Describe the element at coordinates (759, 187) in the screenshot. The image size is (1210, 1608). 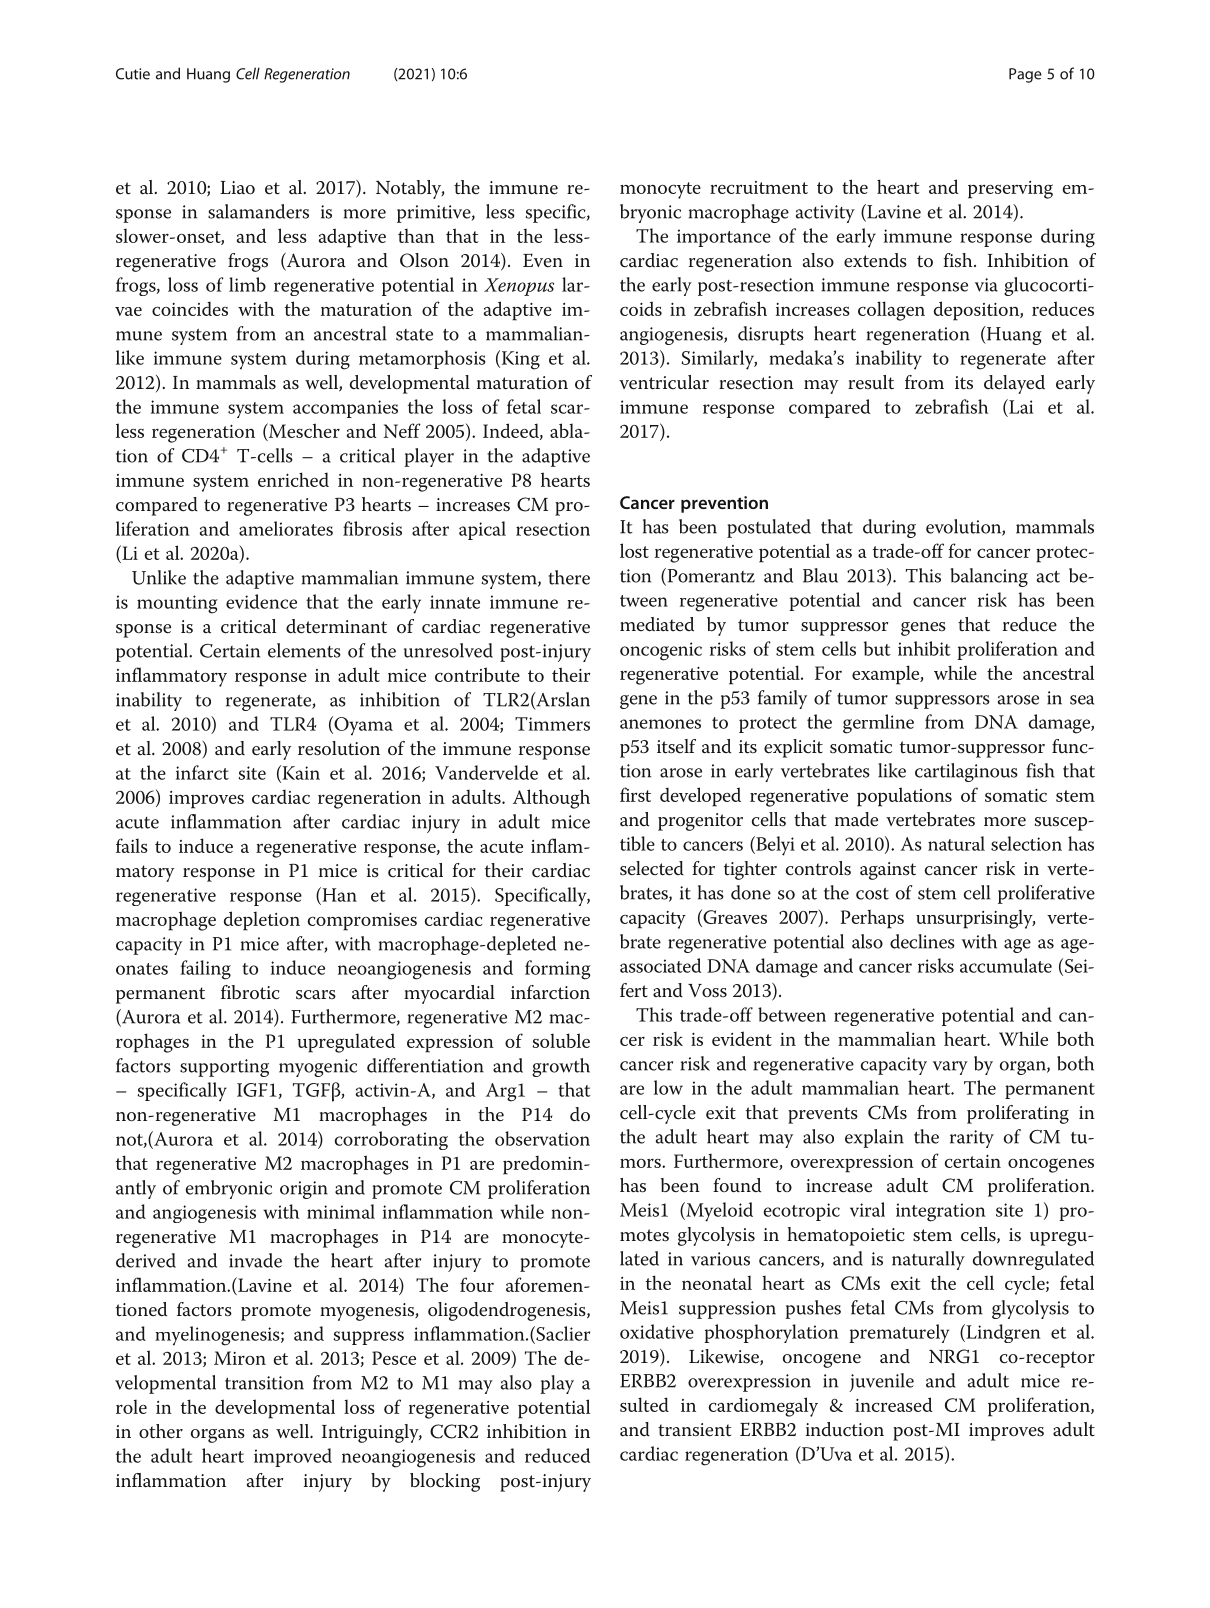
I see `recruitment` at that location.
